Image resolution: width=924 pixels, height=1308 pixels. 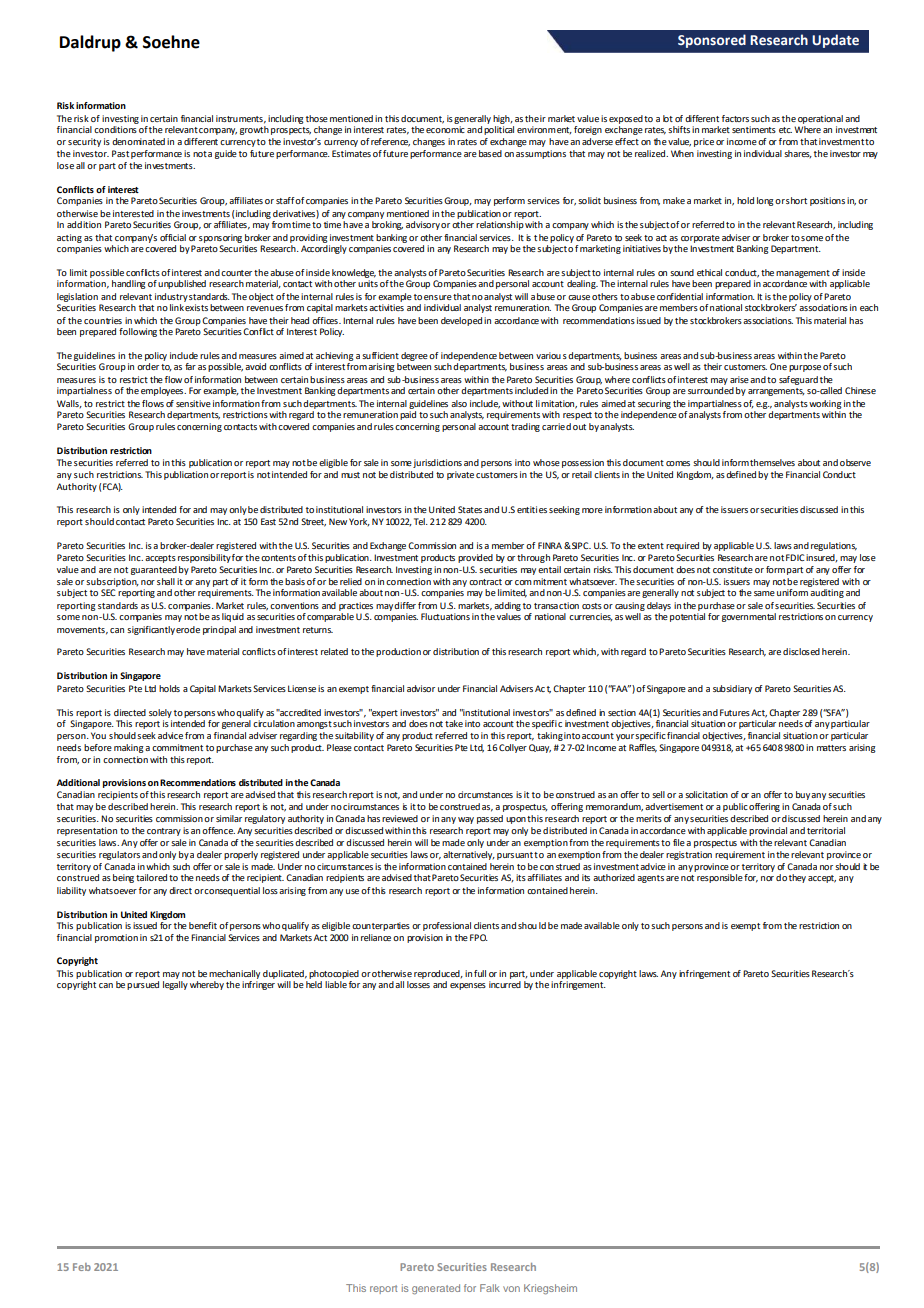 What do you see at coordinates (115, 129) in the screenshot?
I see `conditions` at bounding box center [115, 129].
